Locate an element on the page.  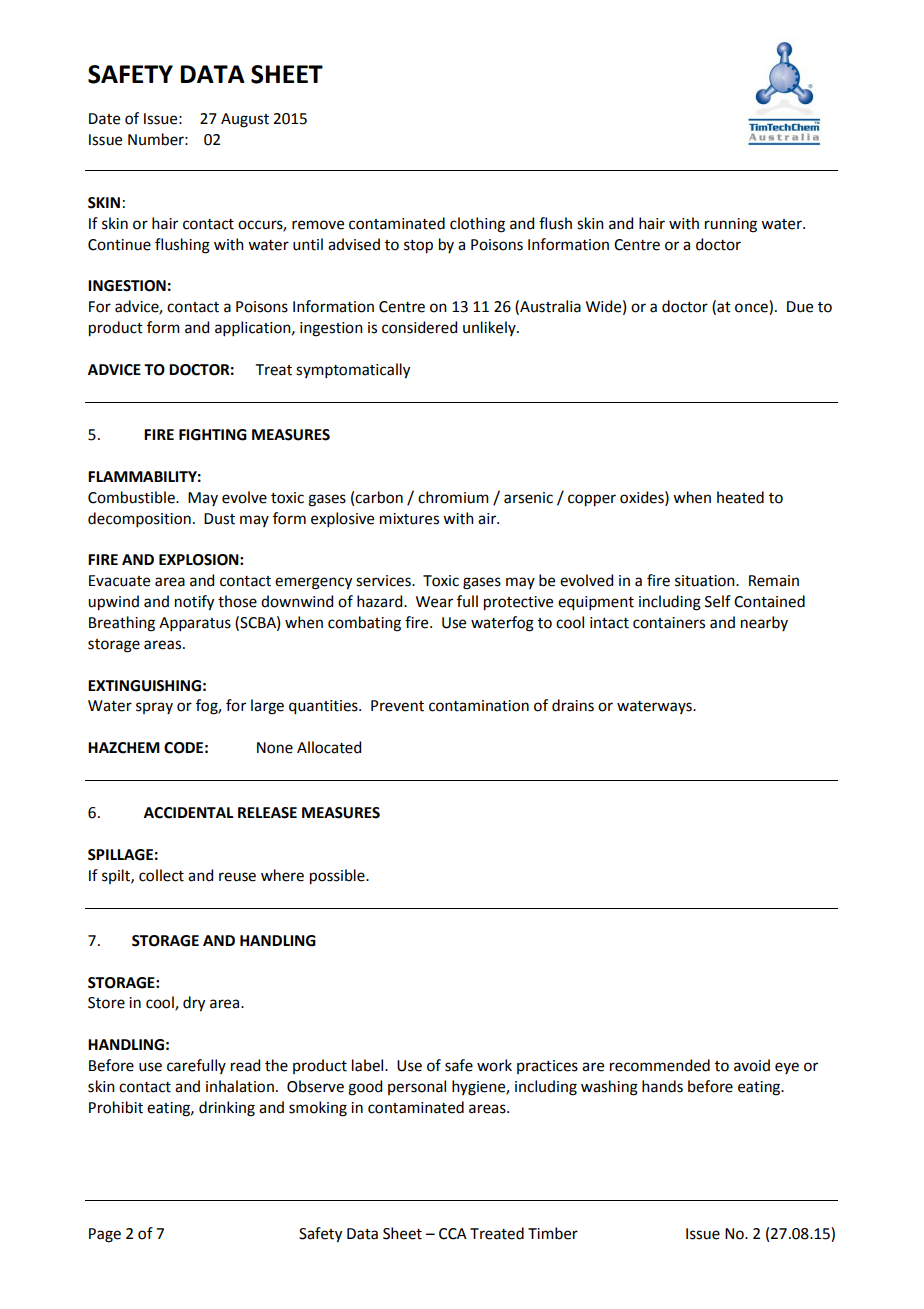
CCA is located at coordinates (453, 1234).
